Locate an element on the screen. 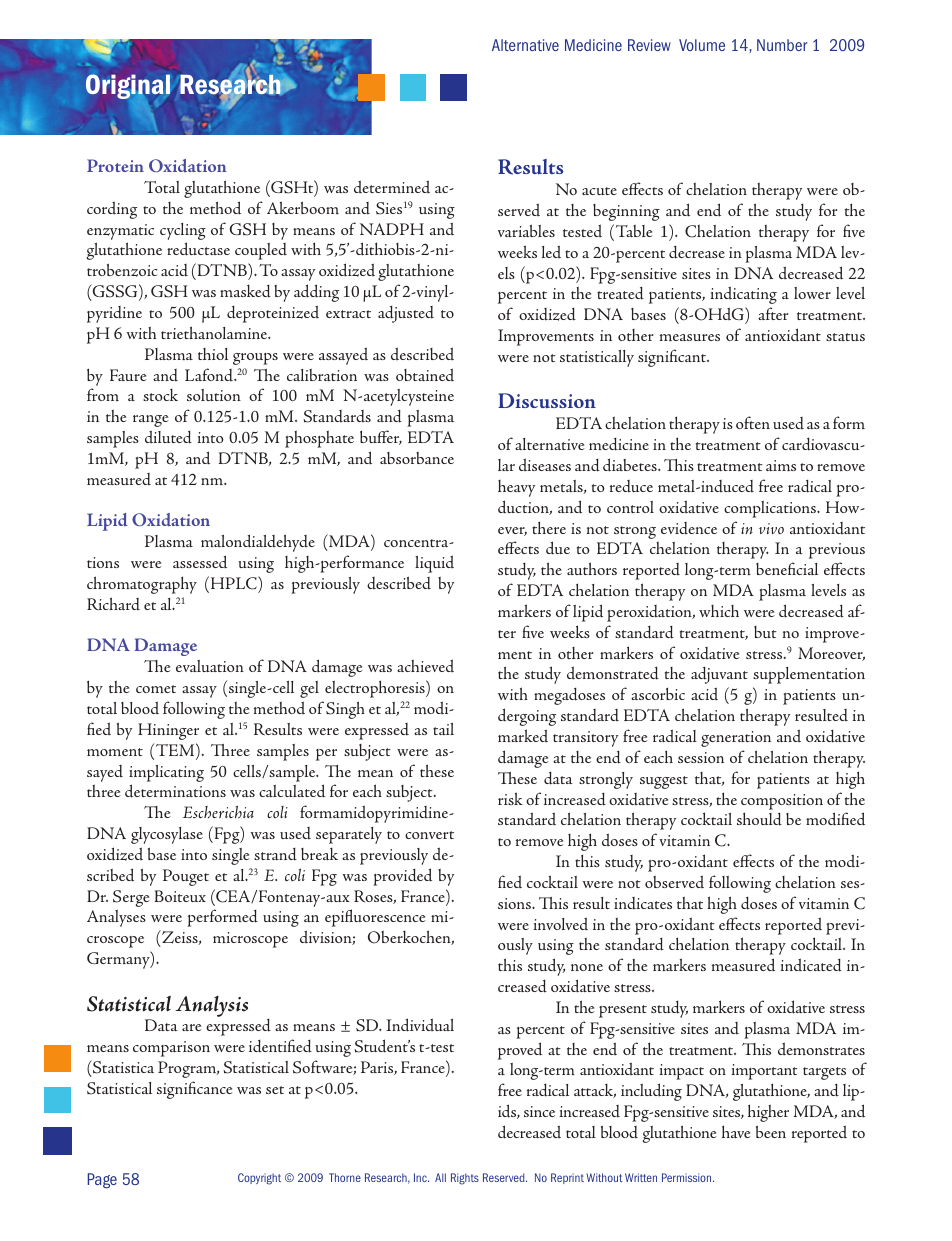 The image size is (952, 1241). Number is located at coordinates (782, 45).
